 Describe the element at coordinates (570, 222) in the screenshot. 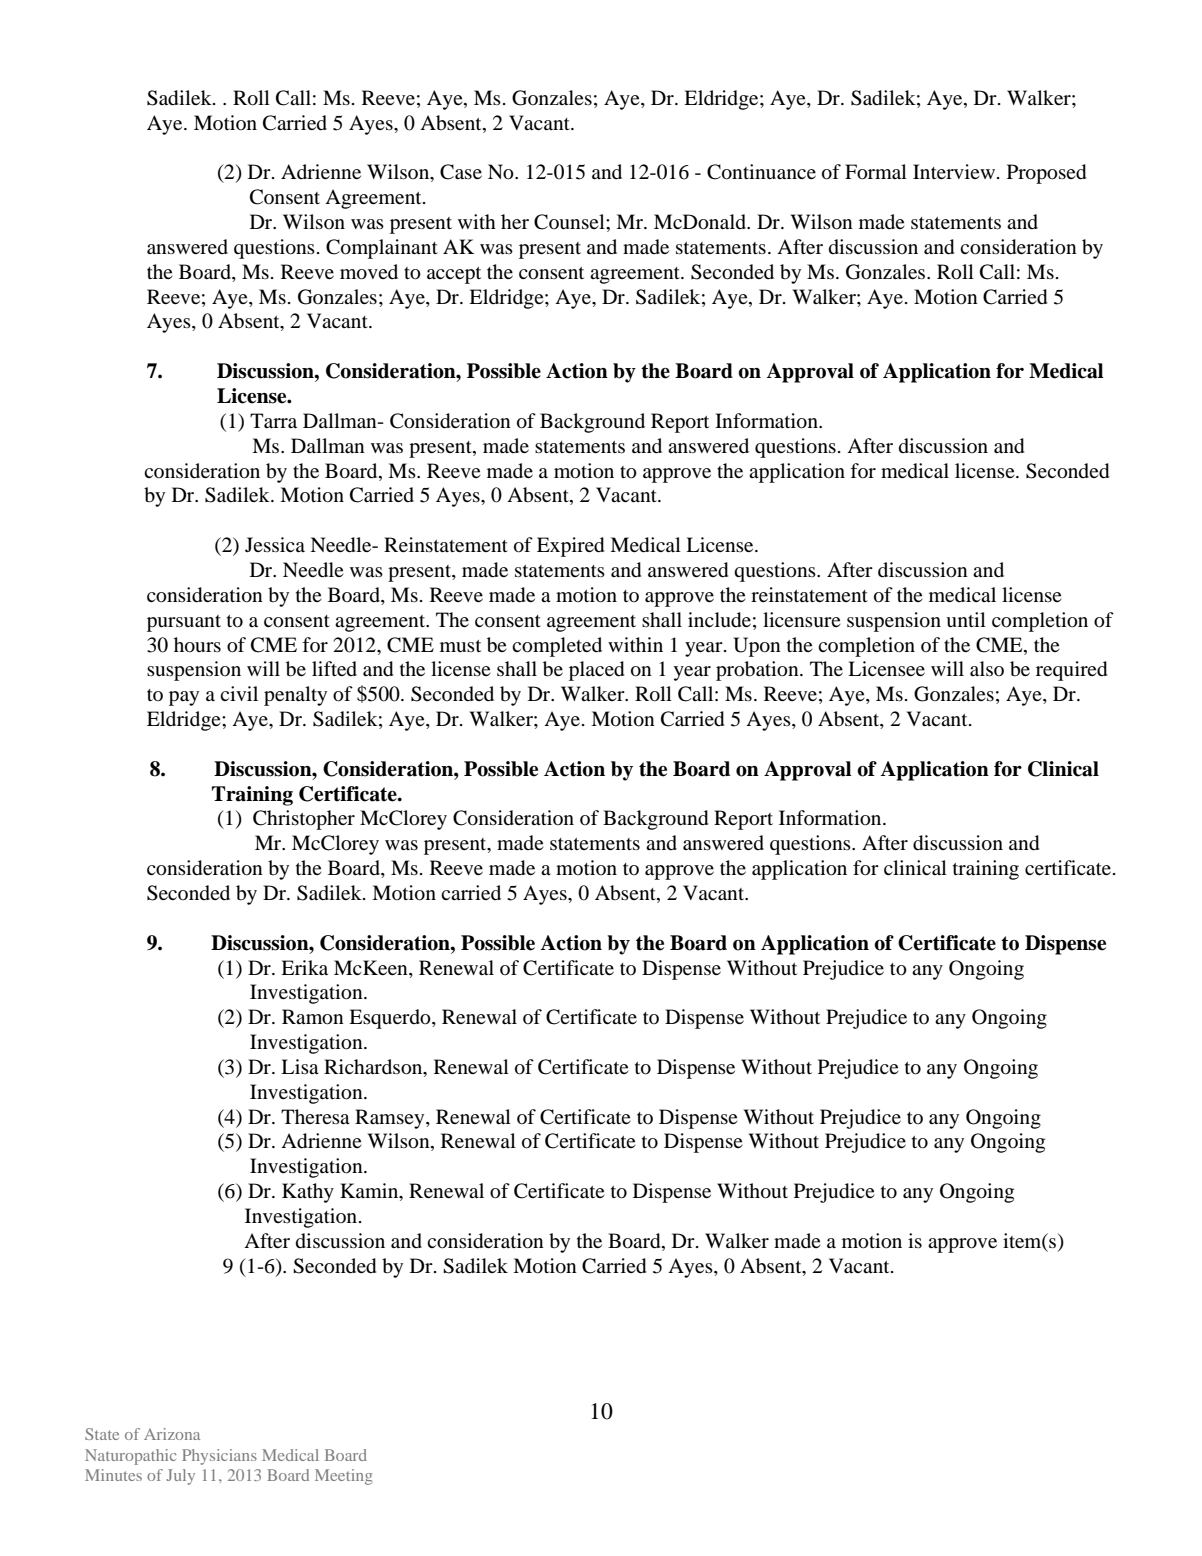

I see `Counsel` at that location.
